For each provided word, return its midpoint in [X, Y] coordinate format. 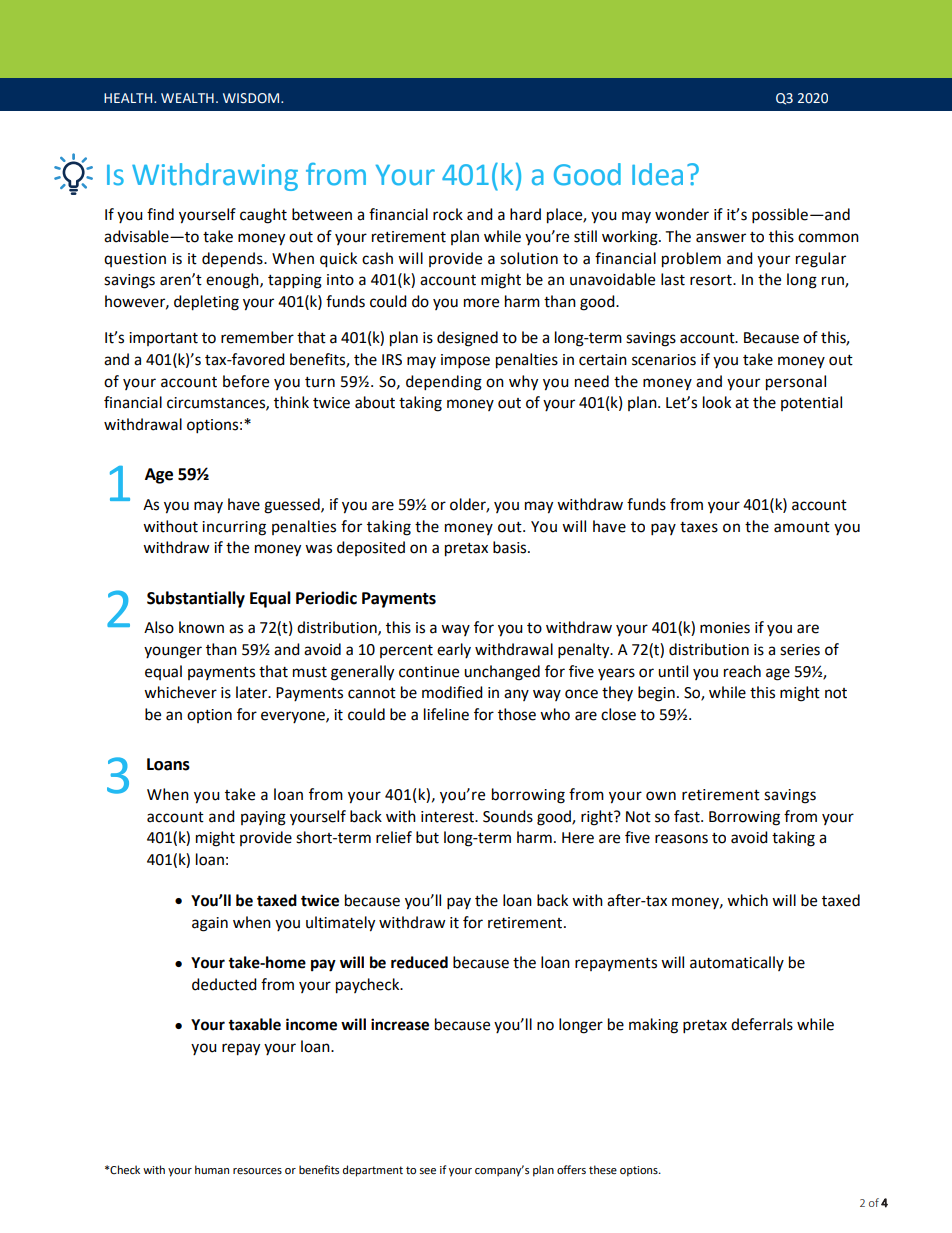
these [603, 1169]
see [427, 1171]
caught [263, 216]
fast [688, 816]
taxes [699, 527]
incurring [234, 528]
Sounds [508, 816]
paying [263, 818]
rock [448, 214]
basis [511, 547]
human [212, 1169]
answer [721, 238]
